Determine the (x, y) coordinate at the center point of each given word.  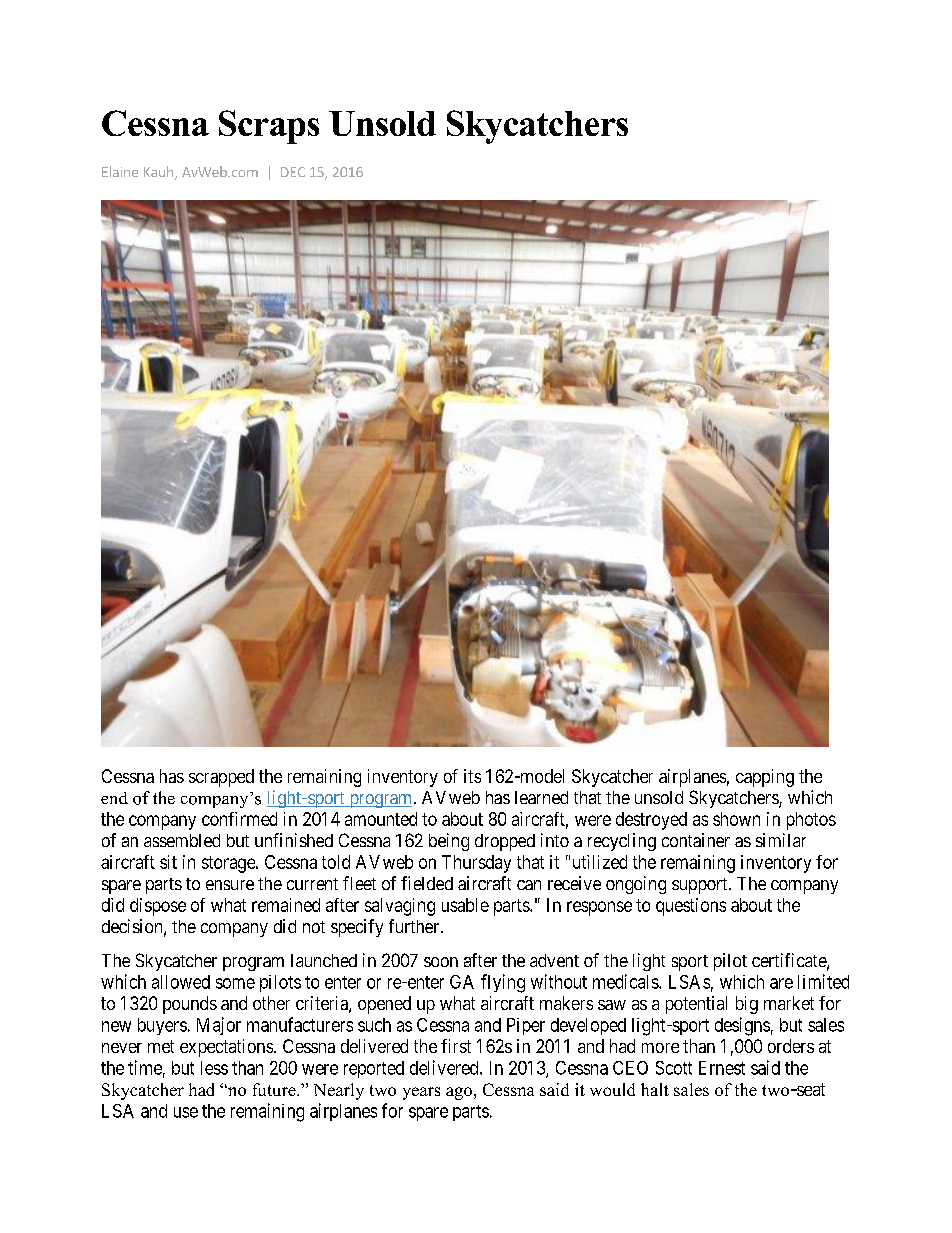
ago (459, 1093)
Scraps (269, 127)
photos (811, 821)
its (472, 776)
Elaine (120, 171)
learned (541, 797)
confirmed (239, 819)
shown (736, 819)
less (214, 1068)
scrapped (221, 778)
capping (765, 778)
